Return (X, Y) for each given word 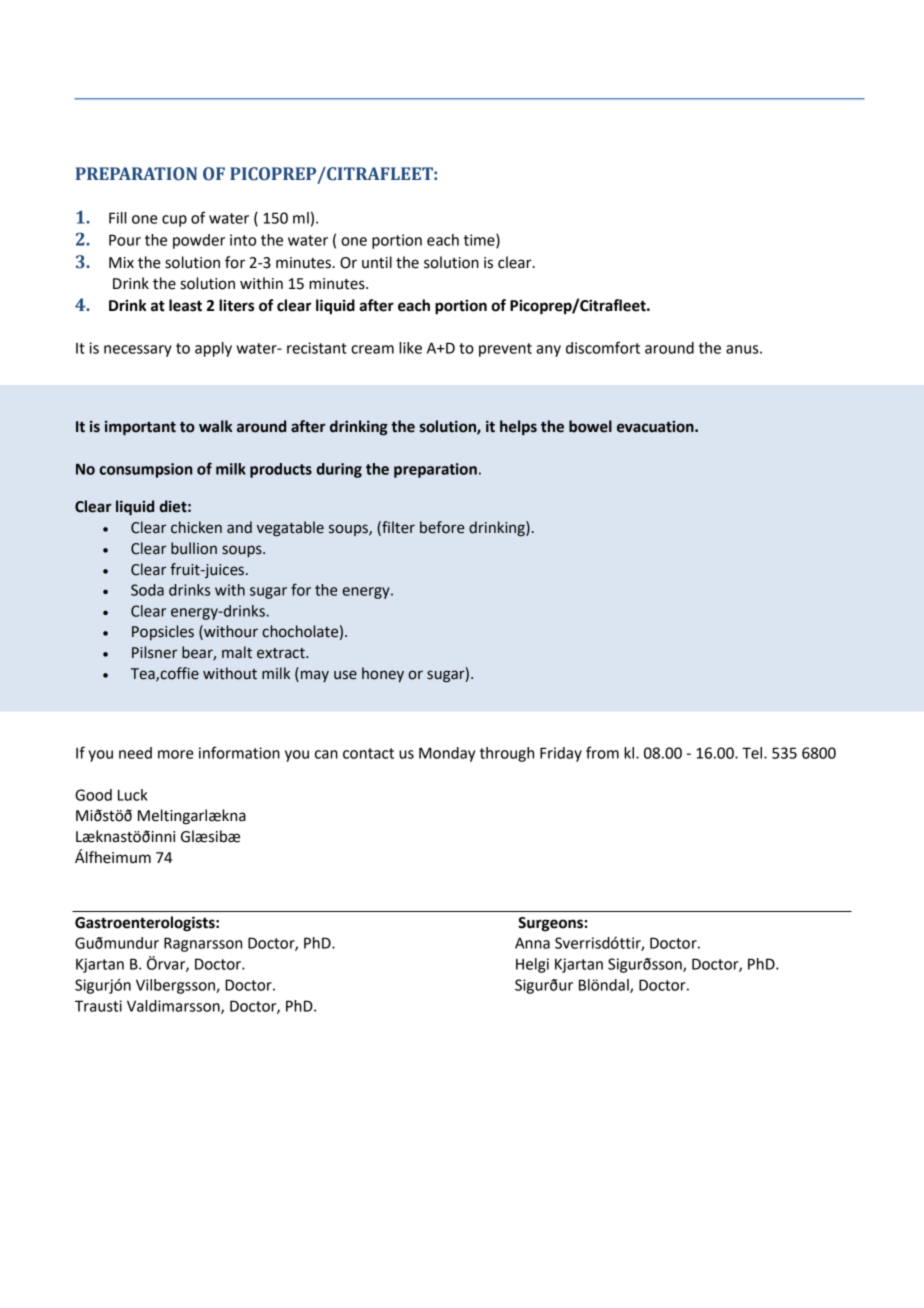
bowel (590, 426)
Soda (147, 590)
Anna (532, 943)
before (442, 527)
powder (199, 241)
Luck (133, 795)
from (602, 752)
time (480, 241)
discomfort (603, 347)
